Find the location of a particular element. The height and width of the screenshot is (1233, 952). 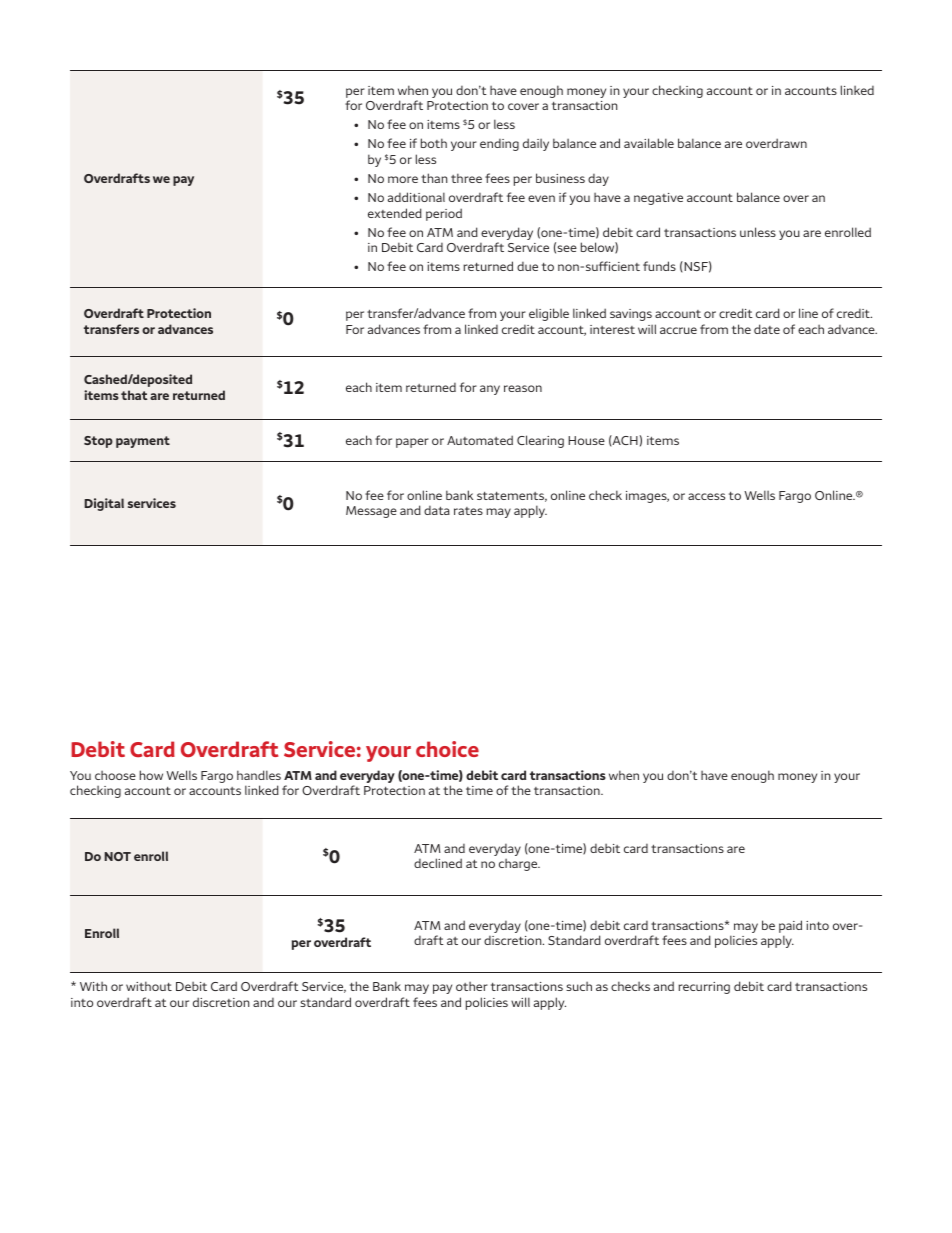

accrue is located at coordinates (678, 330).
